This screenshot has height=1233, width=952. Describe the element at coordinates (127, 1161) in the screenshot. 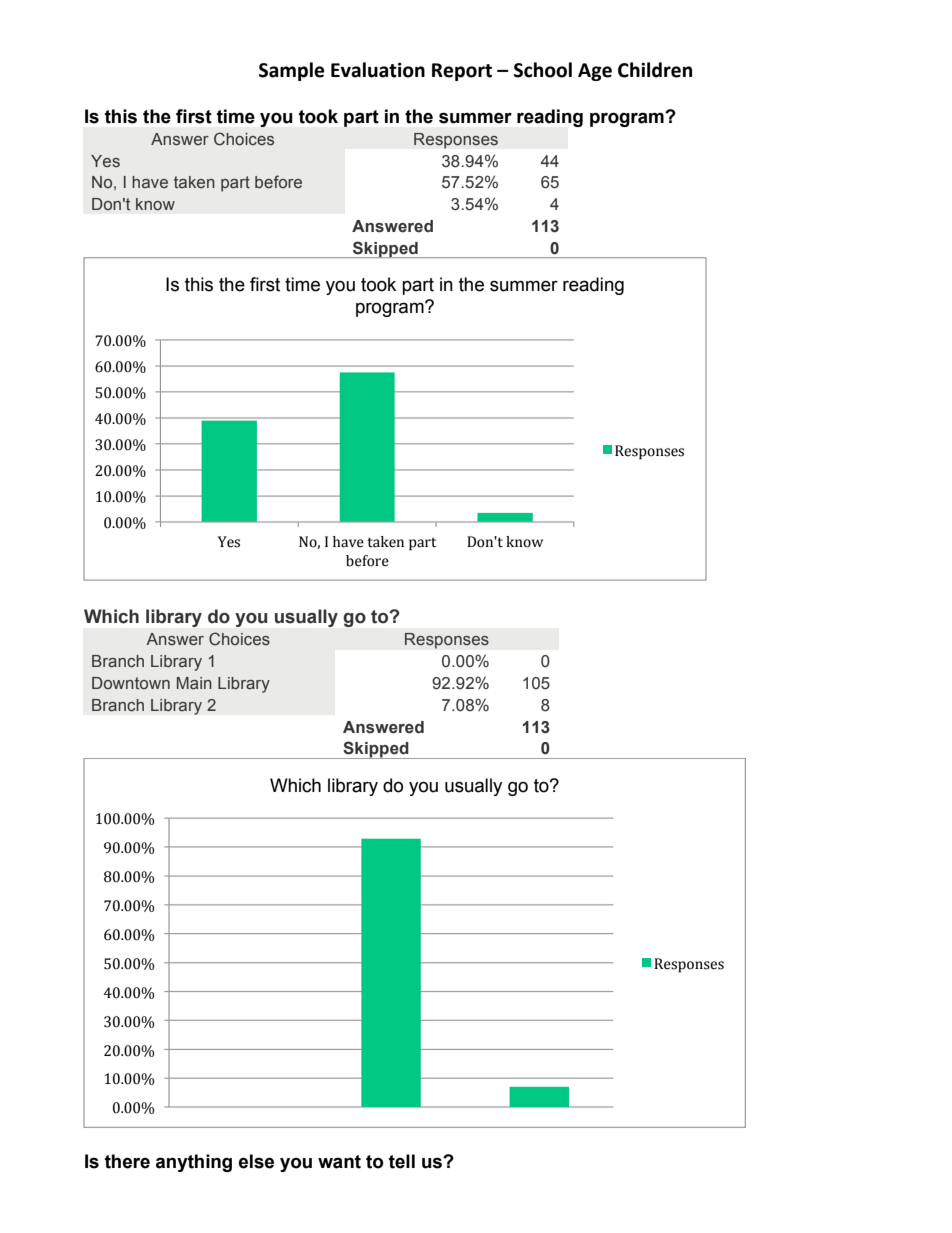

I see `there` at that location.
